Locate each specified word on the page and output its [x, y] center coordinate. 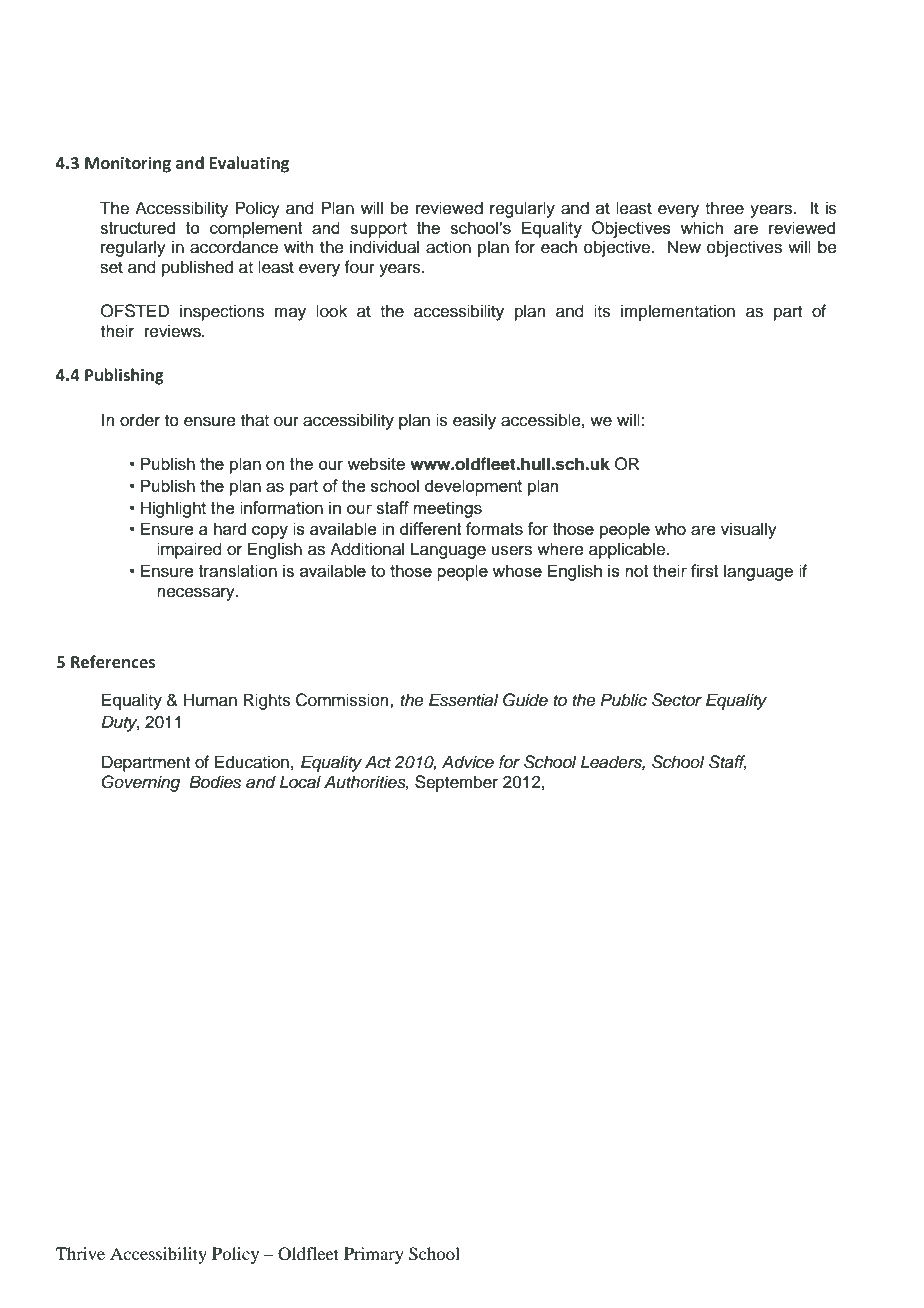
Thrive [80, 1253]
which [701, 227]
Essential [464, 700]
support [378, 230]
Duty [120, 723]
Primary [374, 1255]
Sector [677, 700]
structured [137, 227]
